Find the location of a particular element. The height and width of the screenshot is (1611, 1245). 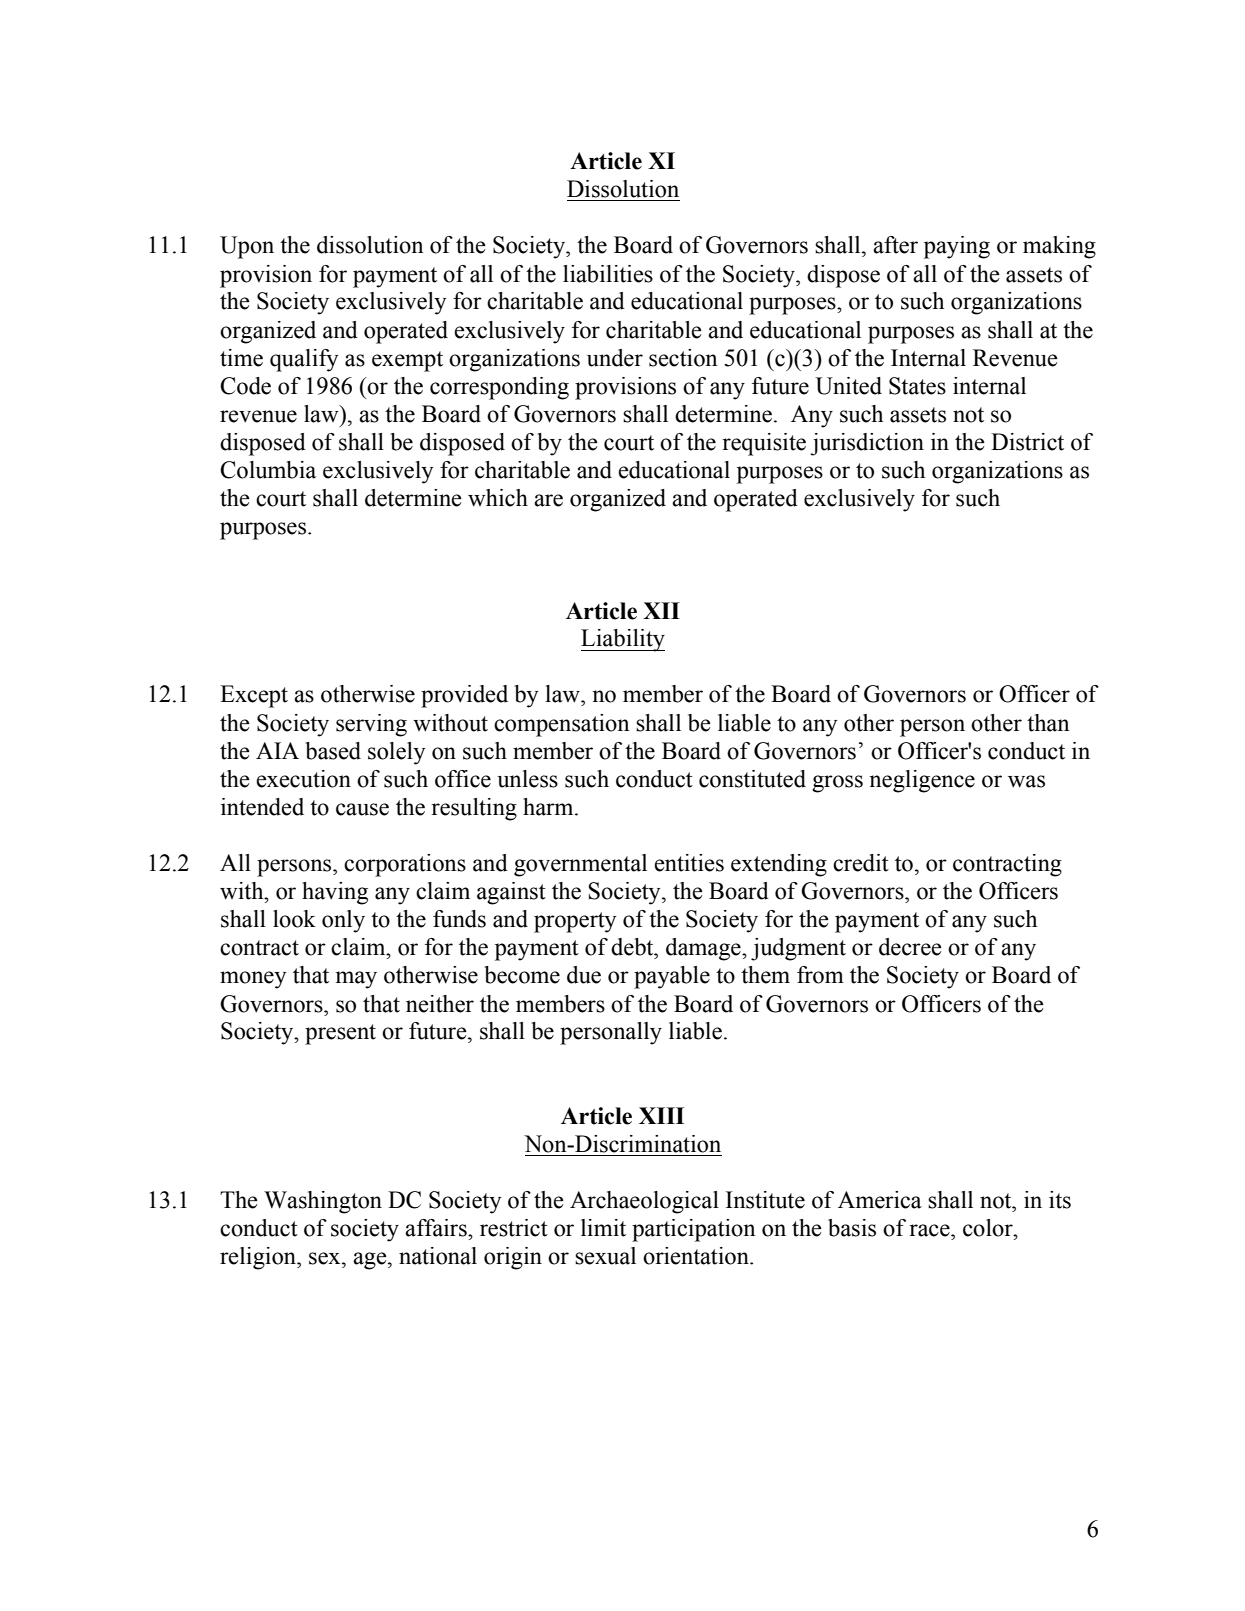

than is located at coordinates (1048, 723).
